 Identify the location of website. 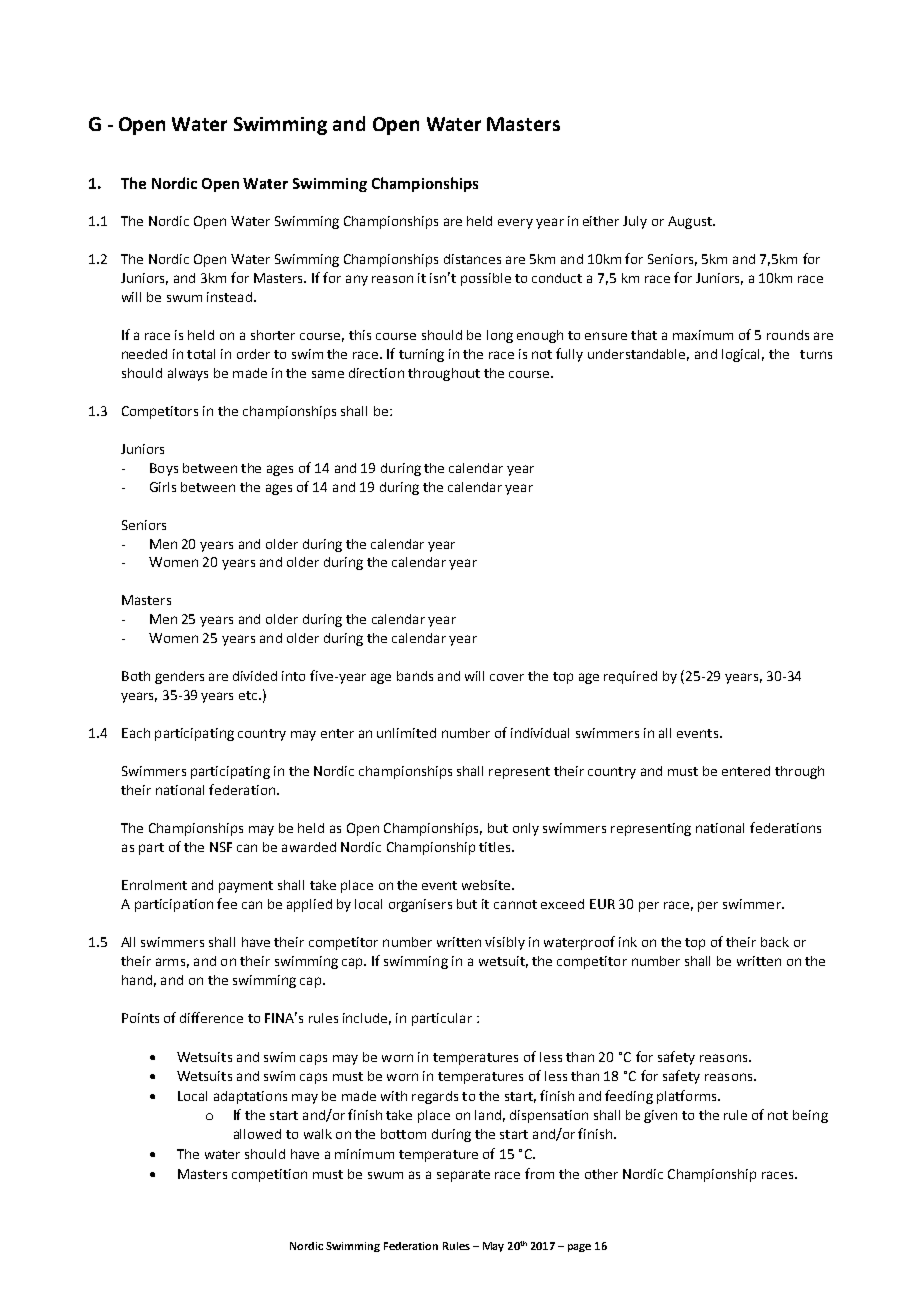
(487, 885).
